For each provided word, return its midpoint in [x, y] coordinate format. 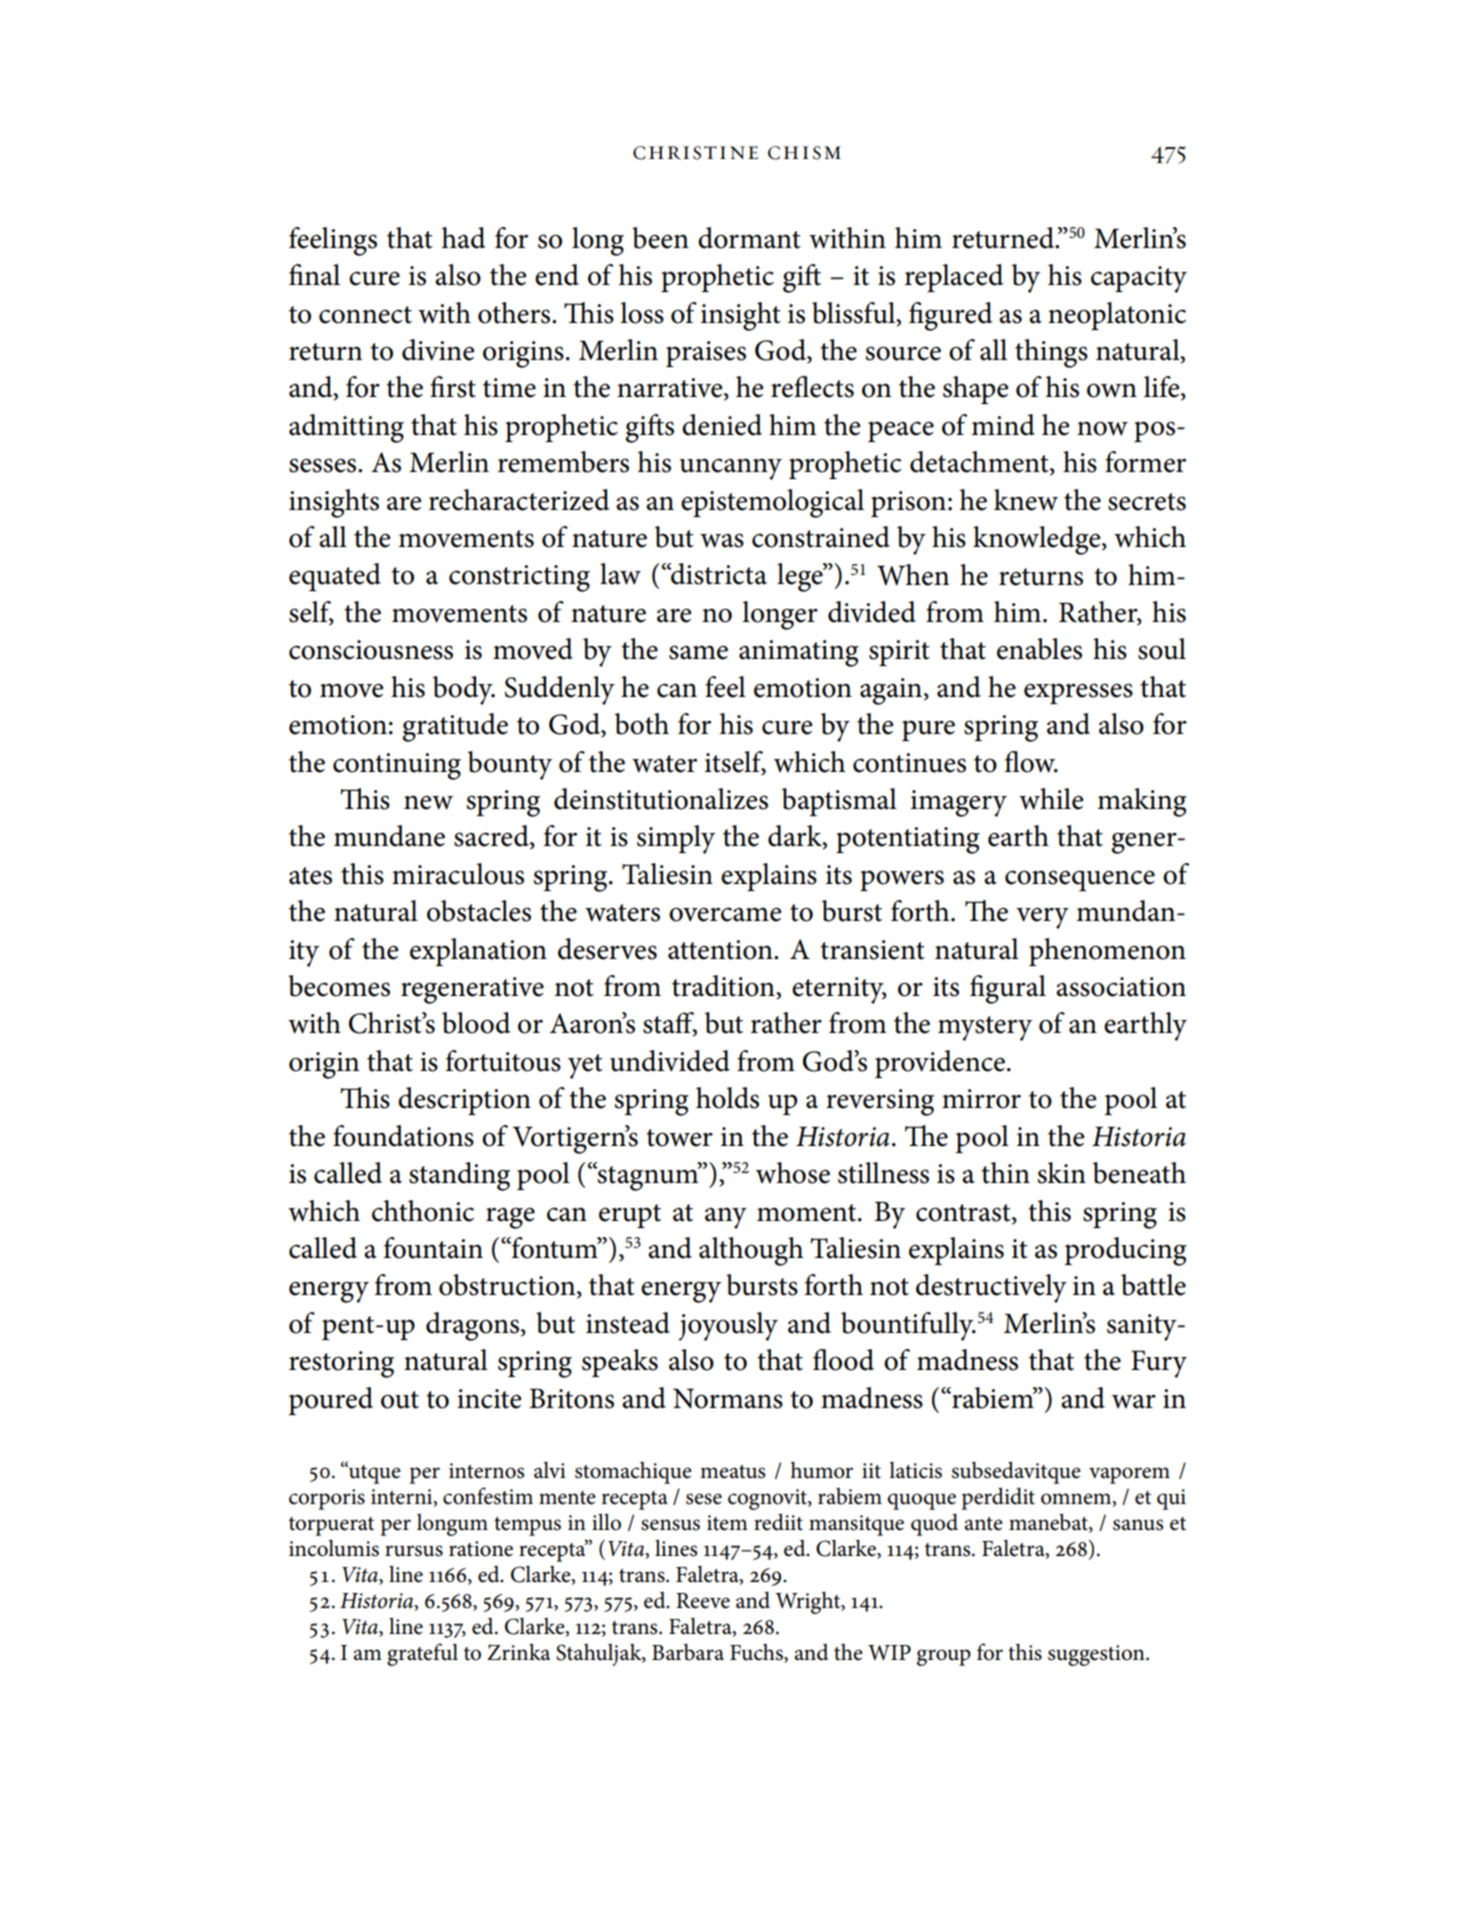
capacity [1139, 279]
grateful [422, 1654]
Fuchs [757, 1652]
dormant [749, 238]
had [463, 238]
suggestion [1097, 1655]
